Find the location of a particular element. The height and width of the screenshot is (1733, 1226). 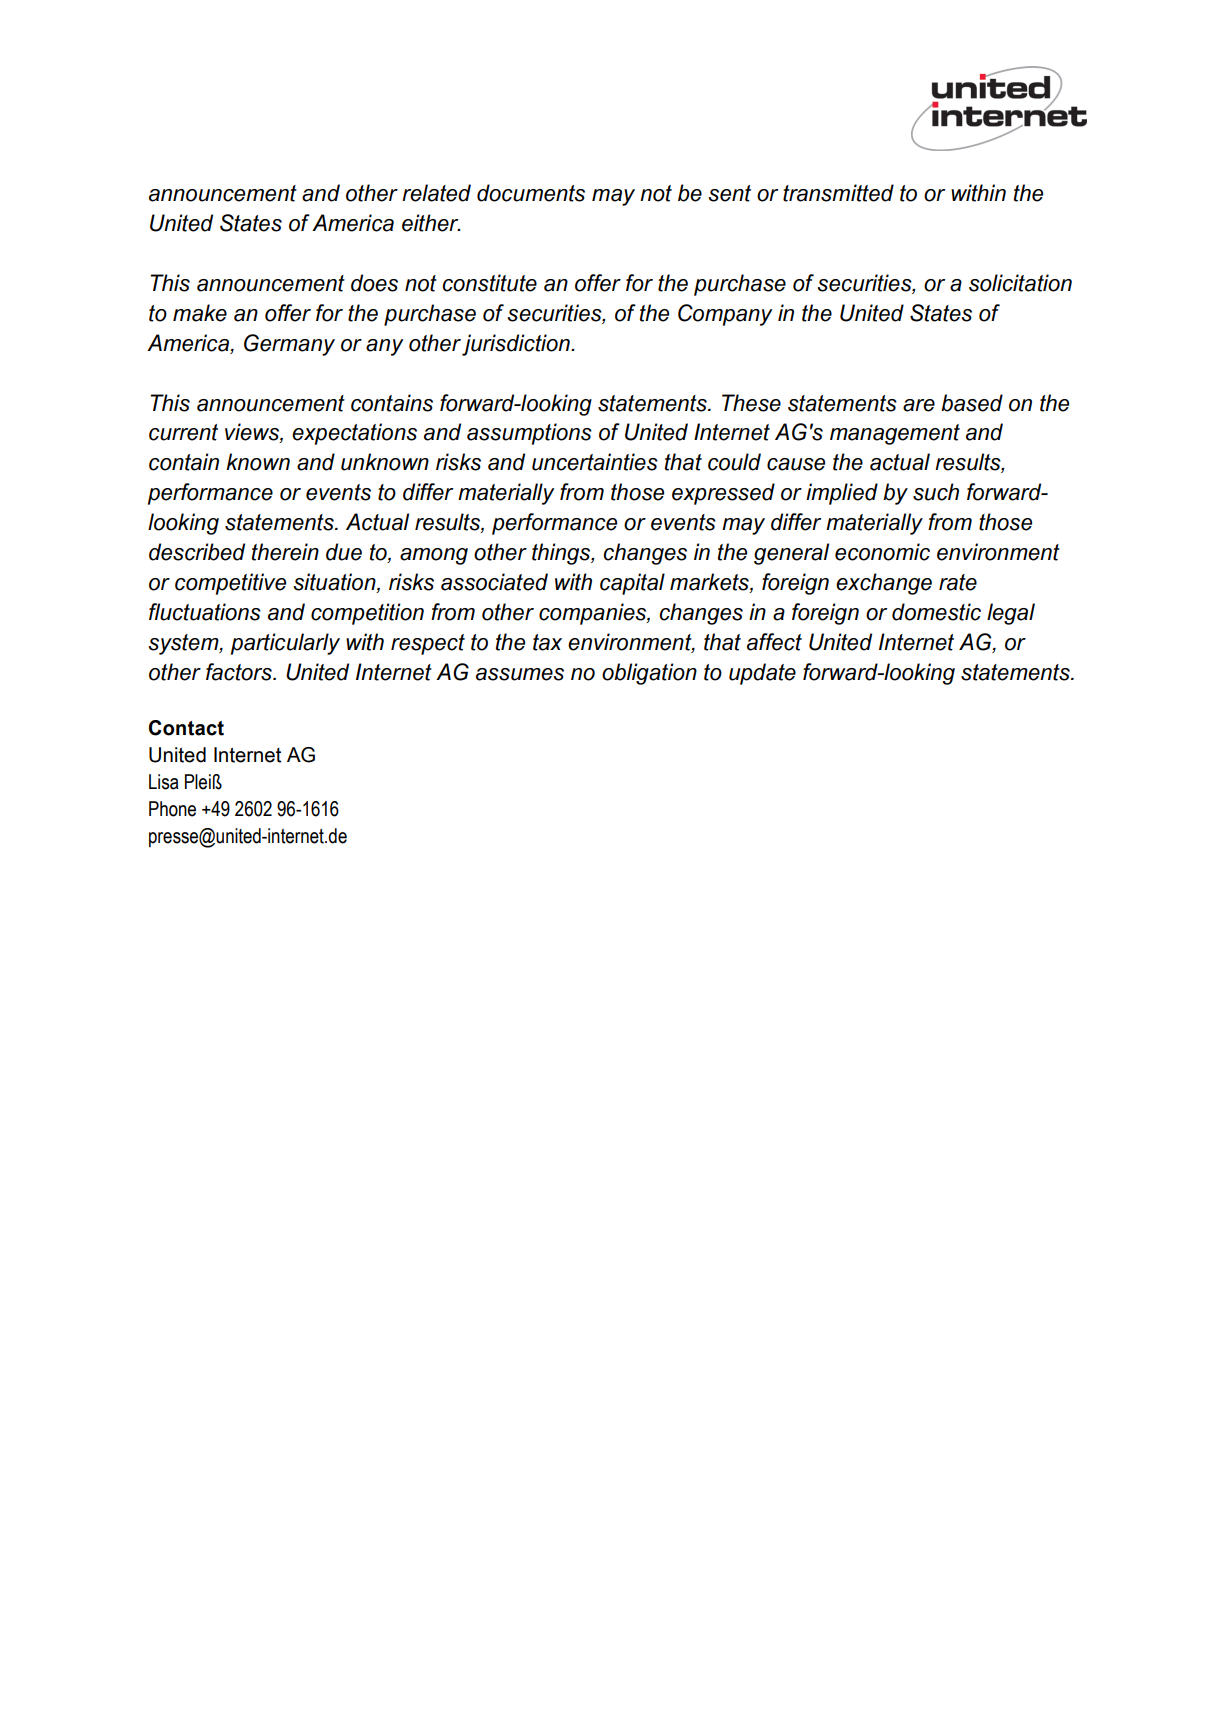

uncertainties is located at coordinates (595, 462).
